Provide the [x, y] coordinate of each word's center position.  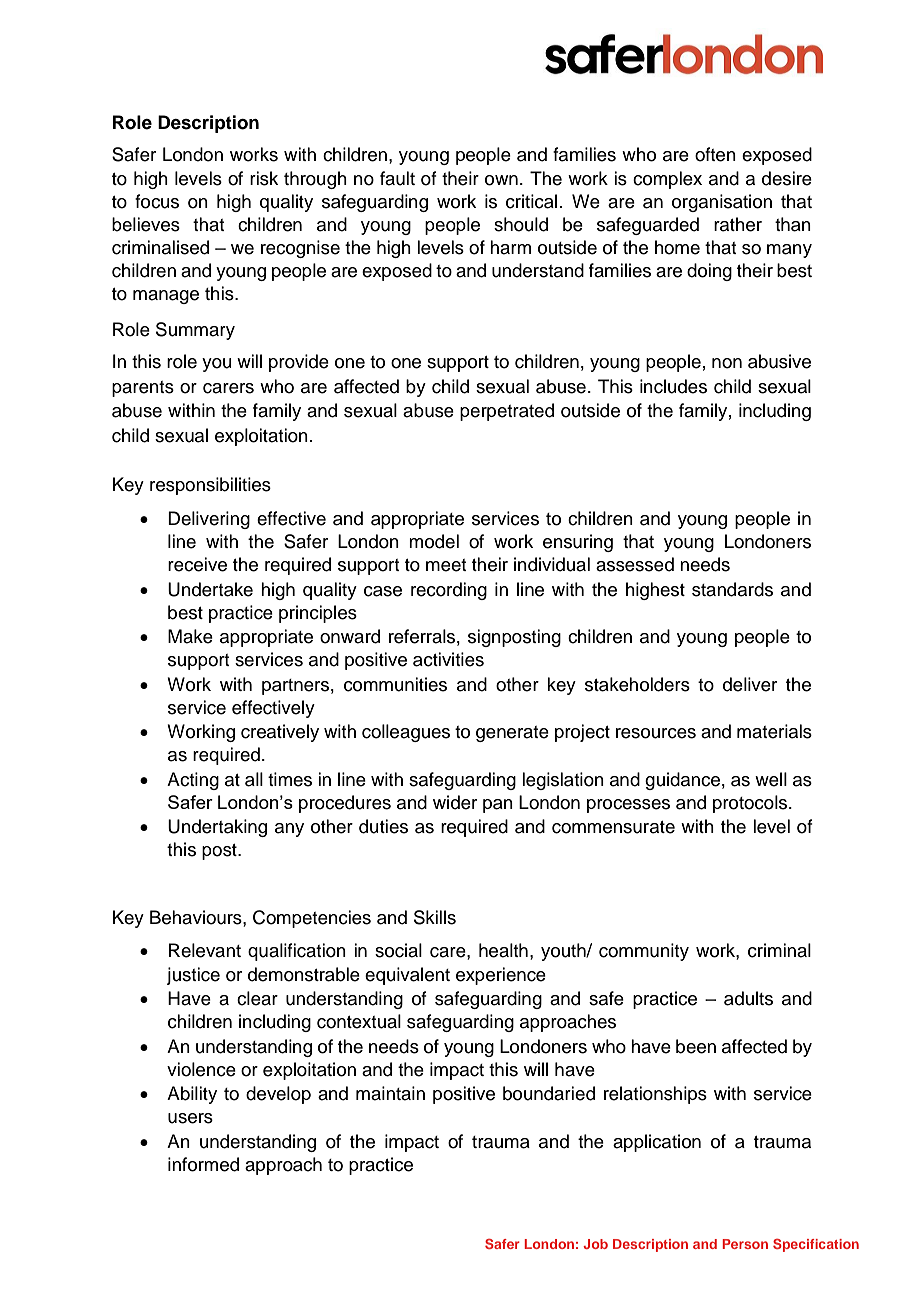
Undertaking [217, 828]
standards [732, 589]
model [434, 541]
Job [595, 1244]
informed [203, 1164]
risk [264, 178]
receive [197, 564]
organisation [722, 203]
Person [745, 1244]
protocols [751, 804]
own [501, 180]
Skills [435, 917]
